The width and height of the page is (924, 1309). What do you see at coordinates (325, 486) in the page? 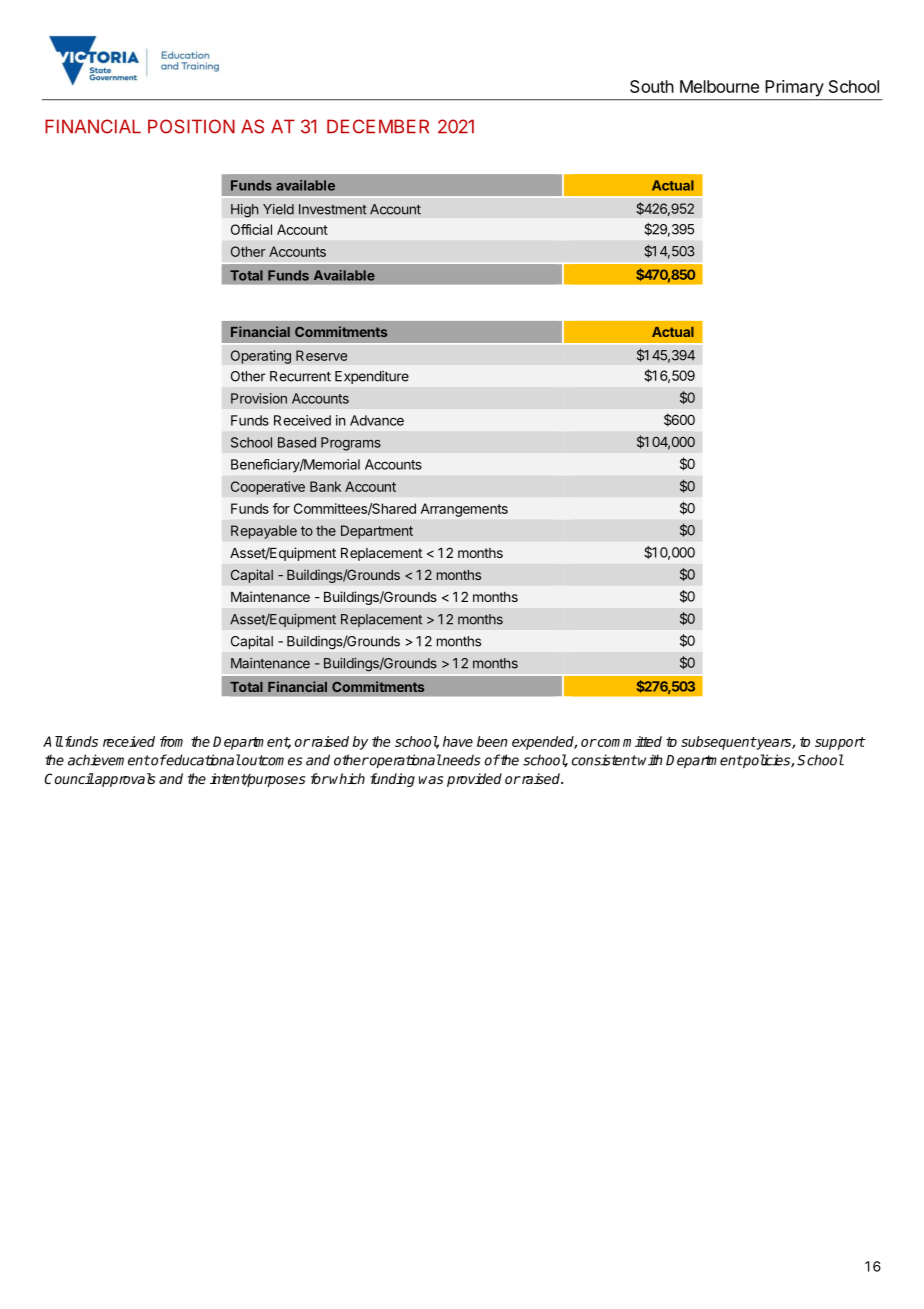
I see `Bank` at bounding box center [325, 486].
